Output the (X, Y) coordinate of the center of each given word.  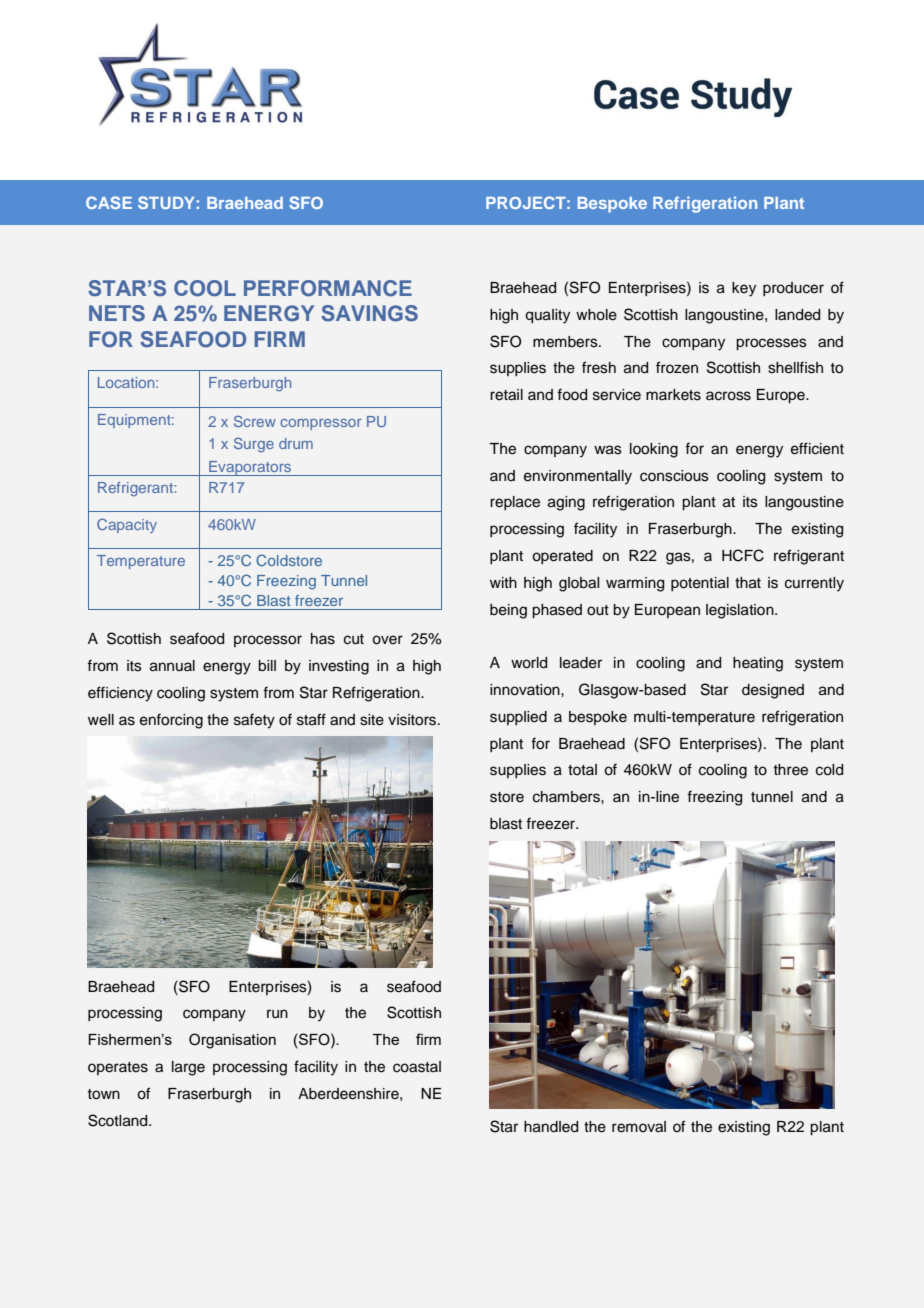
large (188, 1068)
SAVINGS (369, 313)
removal (639, 1127)
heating (758, 664)
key (744, 289)
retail (506, 395)
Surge (254, 445)
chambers (567, 797)
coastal (417, 1067)
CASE (109, 202)
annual (172, 666)
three (791, 770)
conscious (674, 476)
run (277, 1014)
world (529, 663)
